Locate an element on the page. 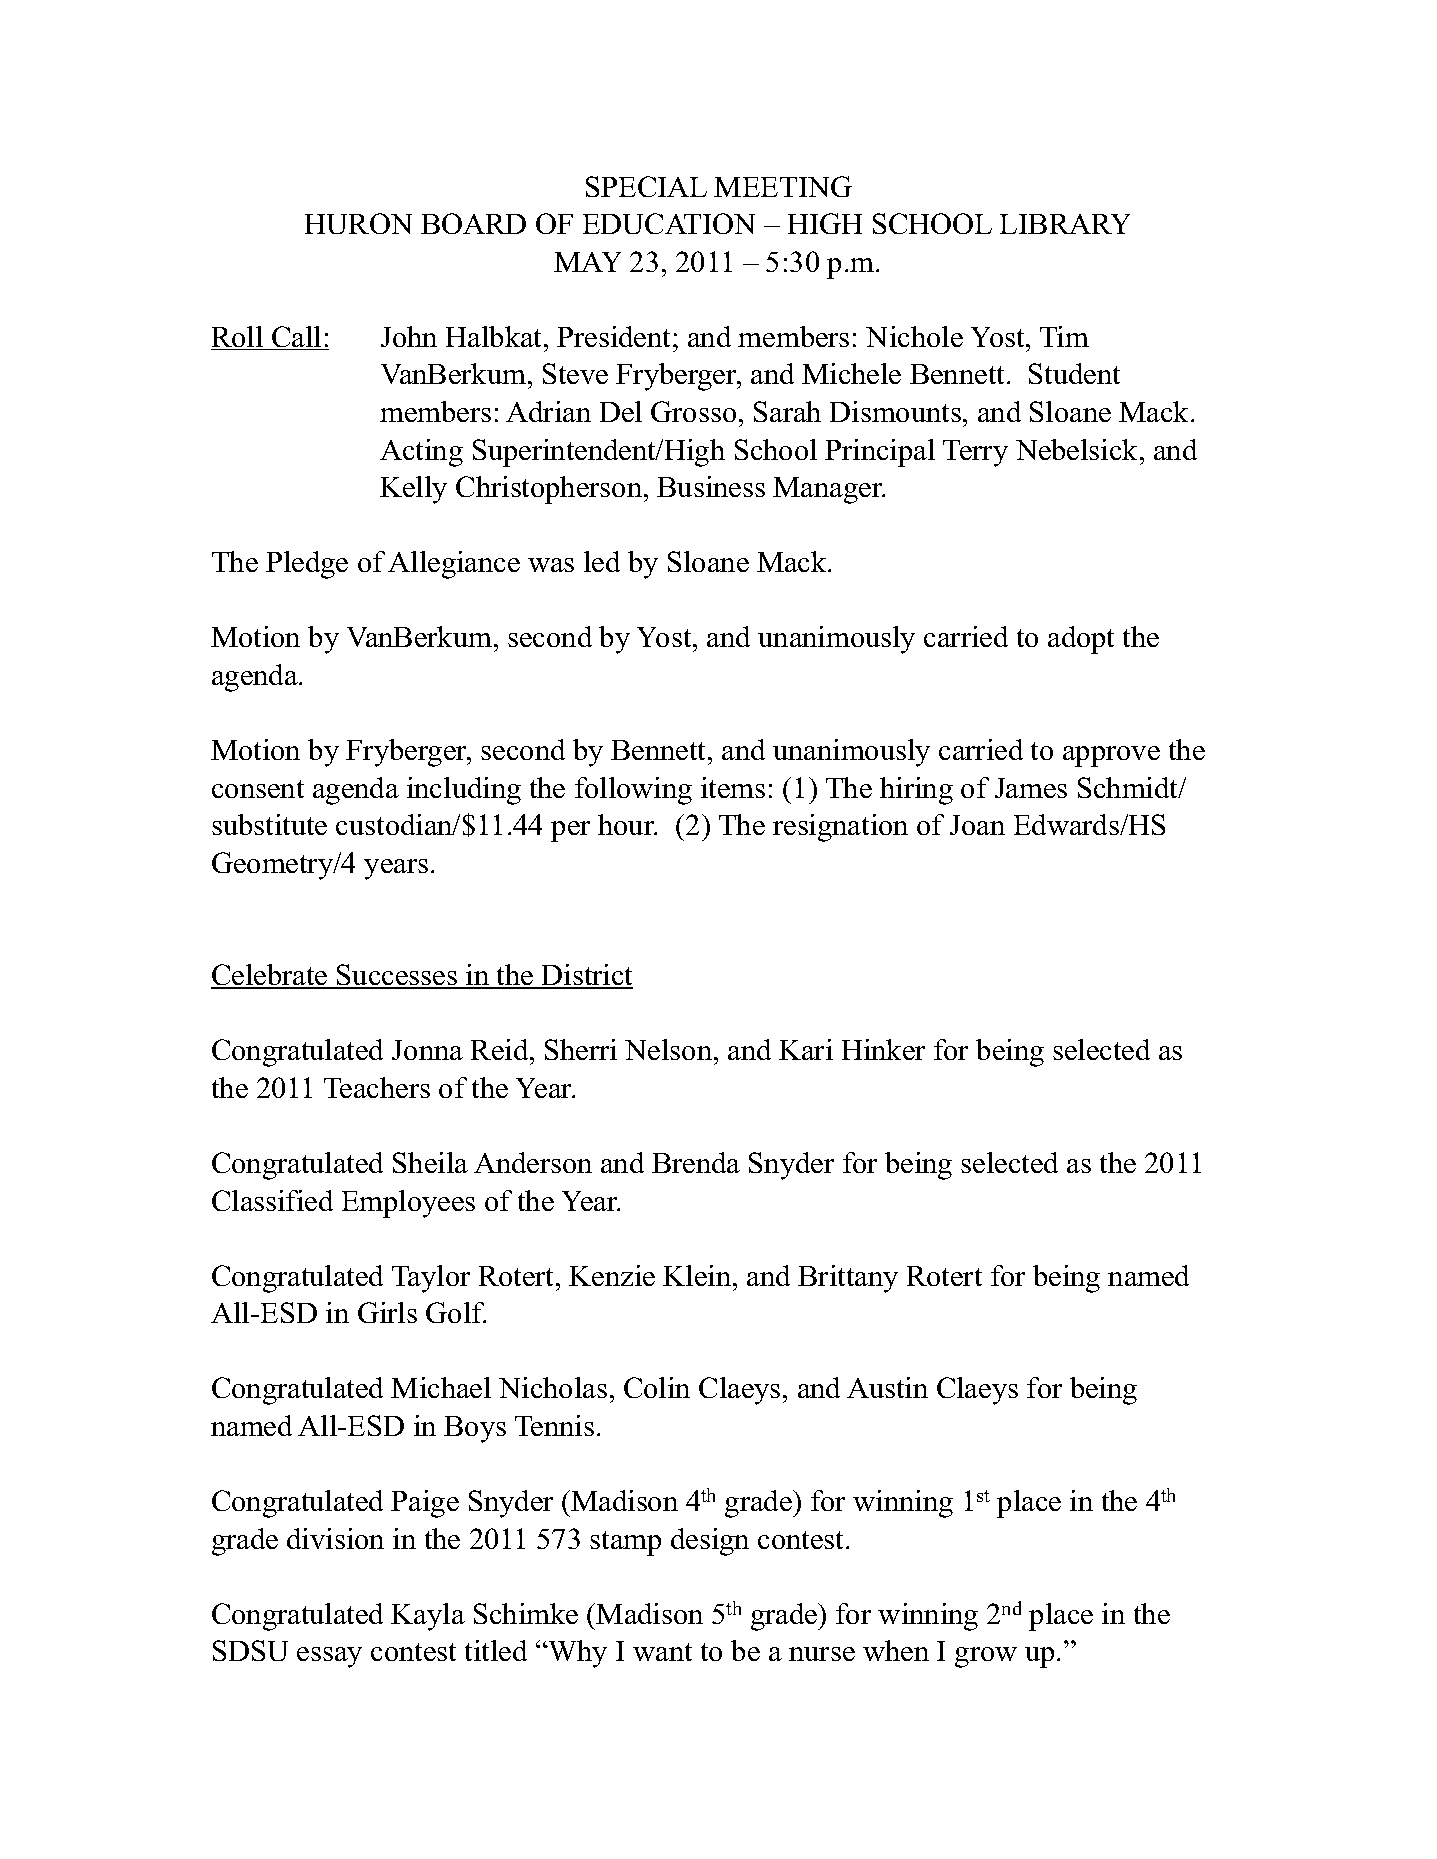 The image size is (1437, 1859). Pledge is located at coordinates (307, 565).
